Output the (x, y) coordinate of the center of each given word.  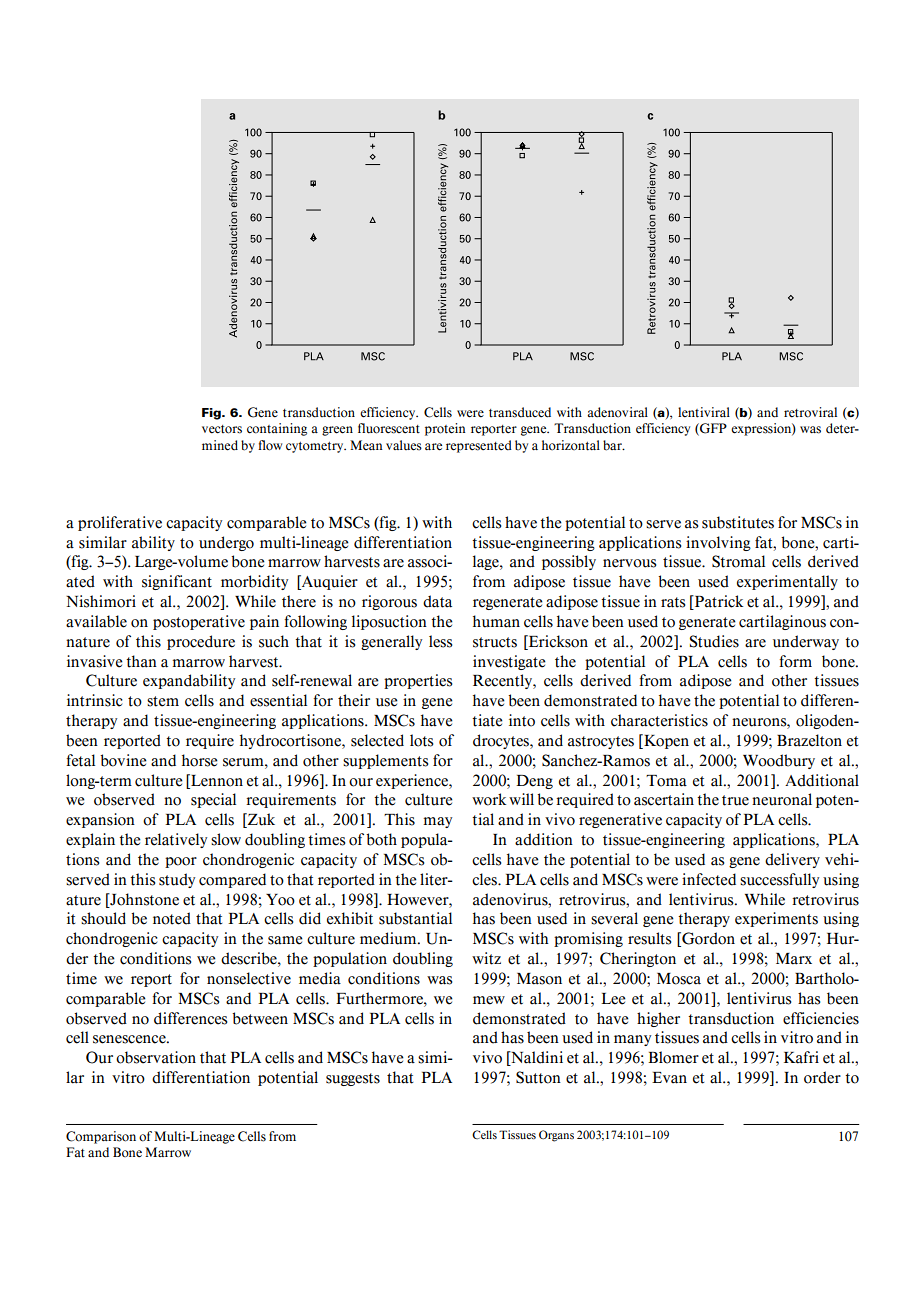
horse (200, 760)
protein (445, 429)
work (489, 799)
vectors (222, 429)
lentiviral (704, 412)
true (735, 800)
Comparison (101, 1137)
